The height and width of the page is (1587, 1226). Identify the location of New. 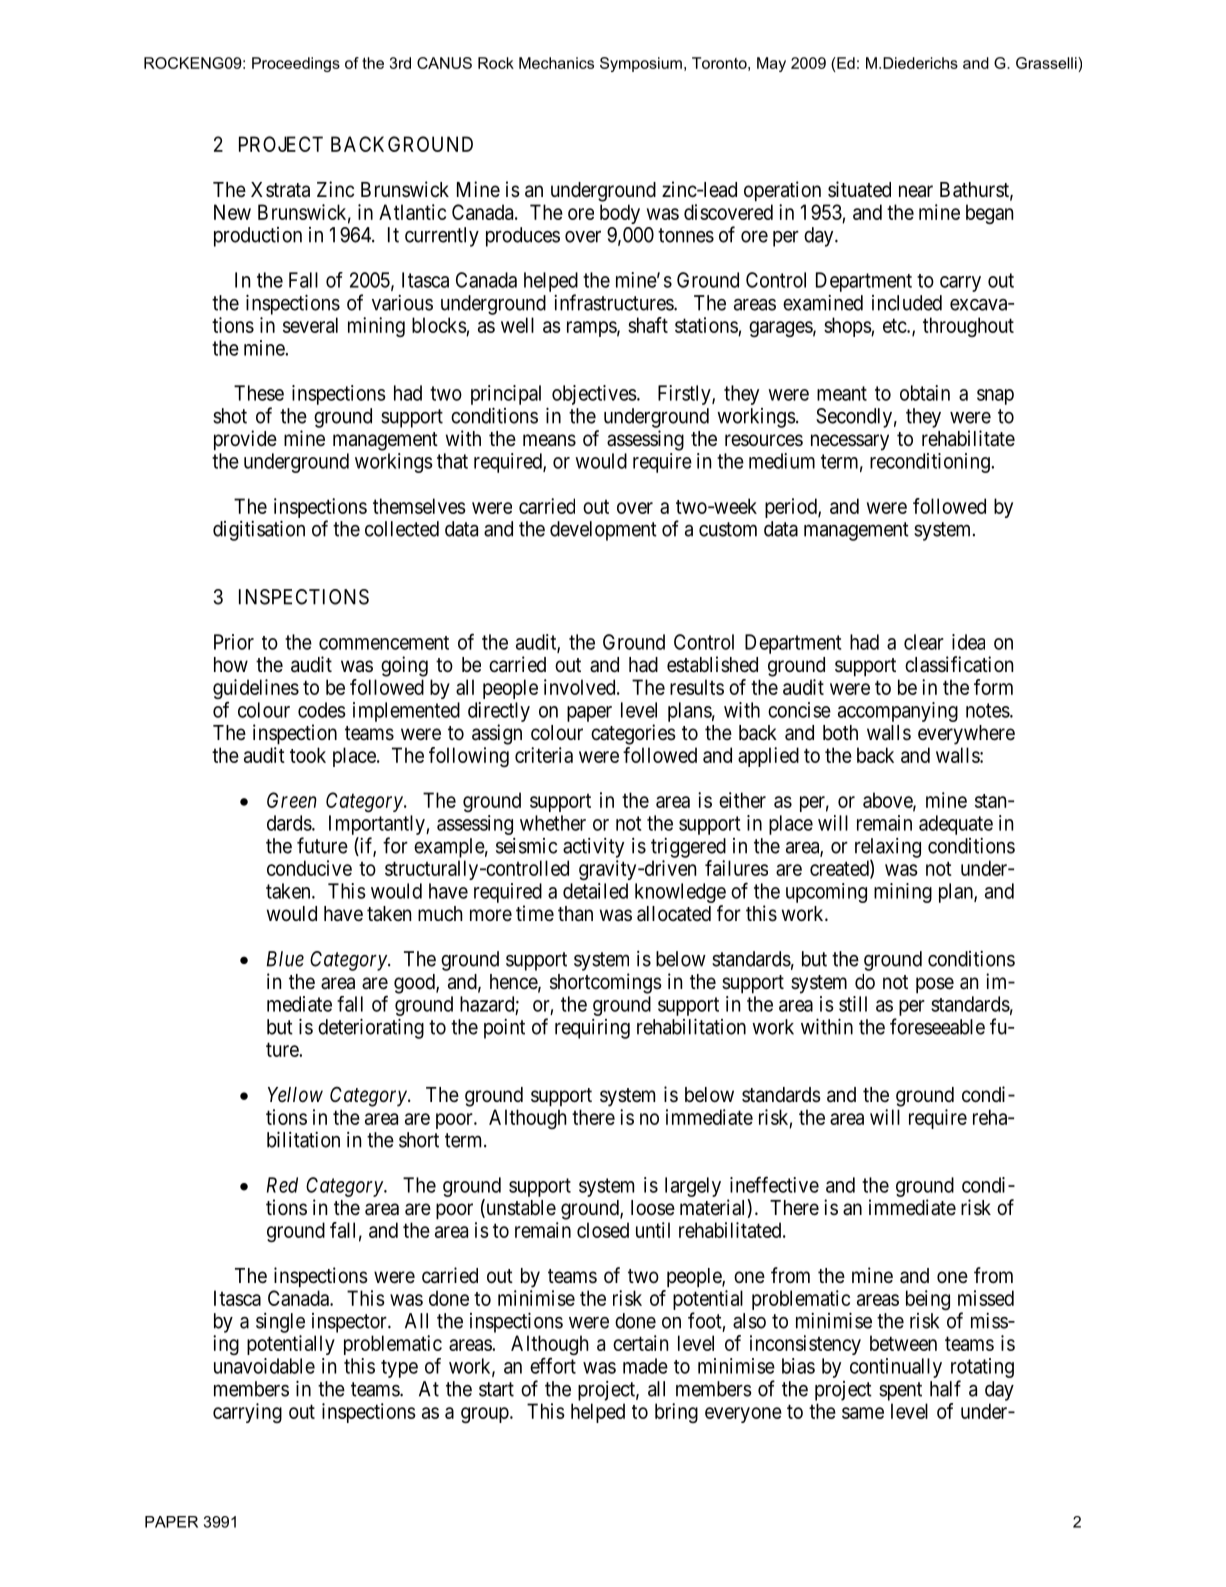
(232, 212).
